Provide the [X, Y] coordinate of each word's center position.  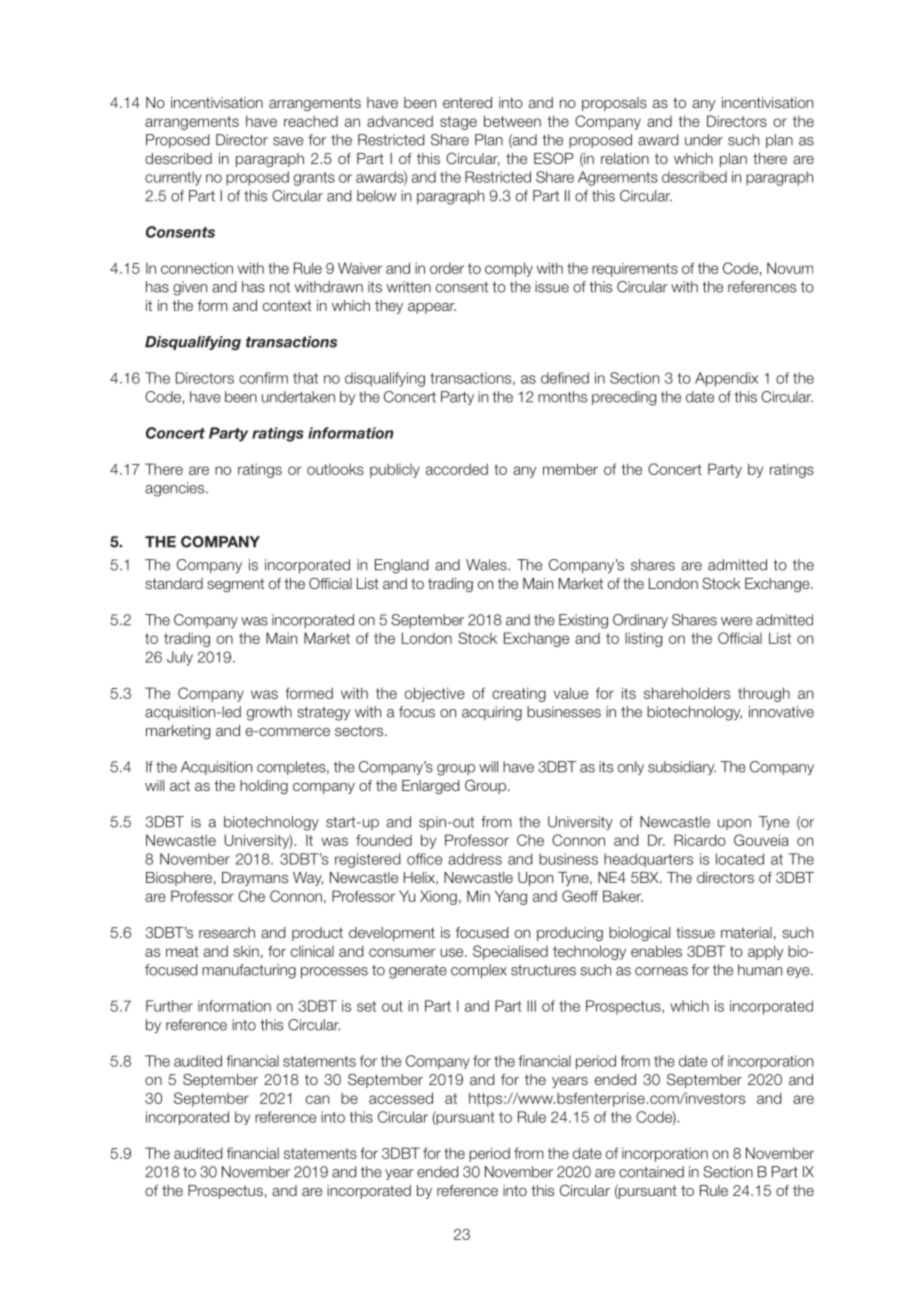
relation [625, 158]
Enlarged [430, 787]
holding [264, 787]
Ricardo [700, 840]
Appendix [726, 379]
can [317, 1099]
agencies [176, 489]
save [288, 141]
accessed [401, 1098]
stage [458, 123]
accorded [457, 469]
